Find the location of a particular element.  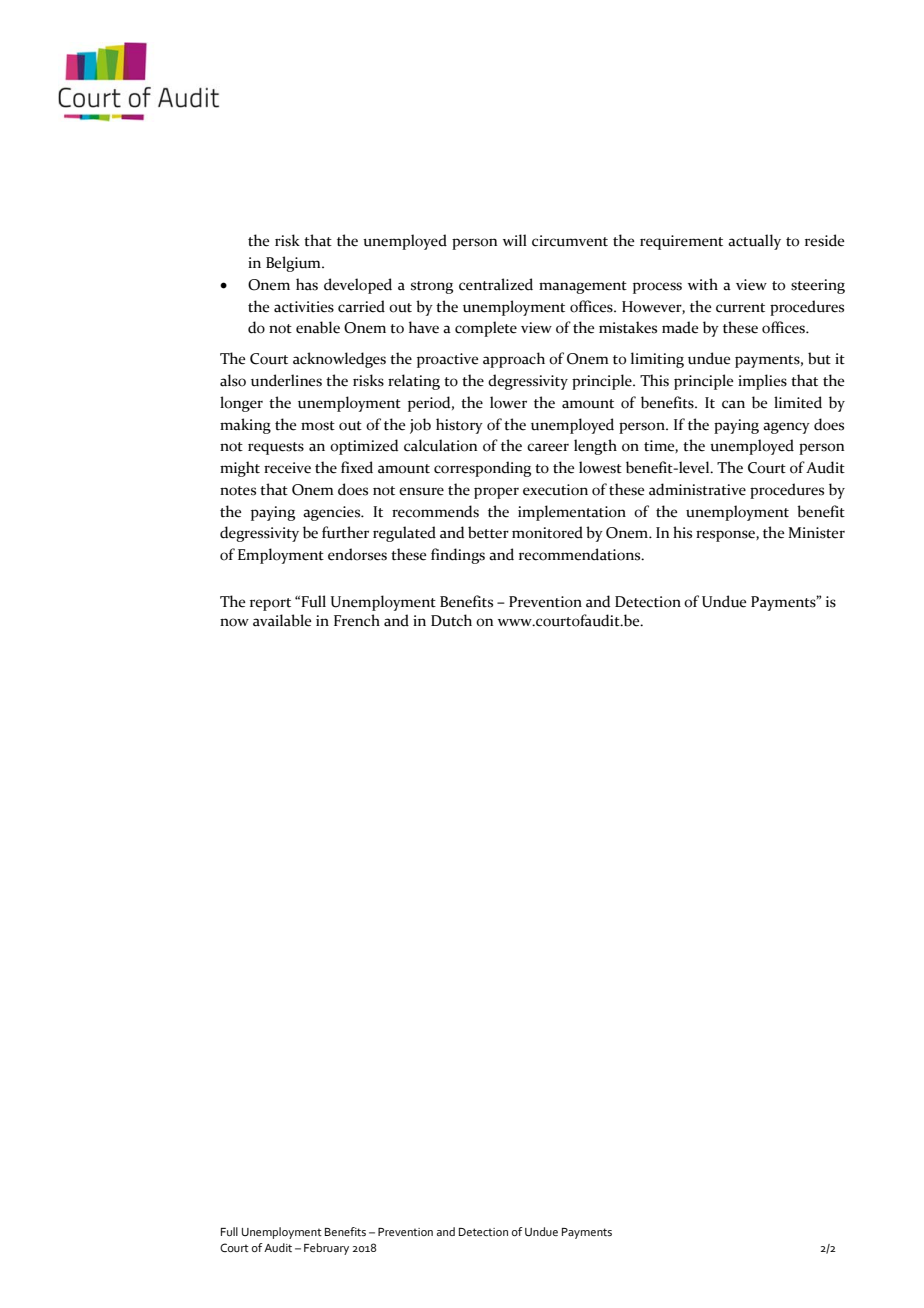

February is located at coordinates (326, 1249).
